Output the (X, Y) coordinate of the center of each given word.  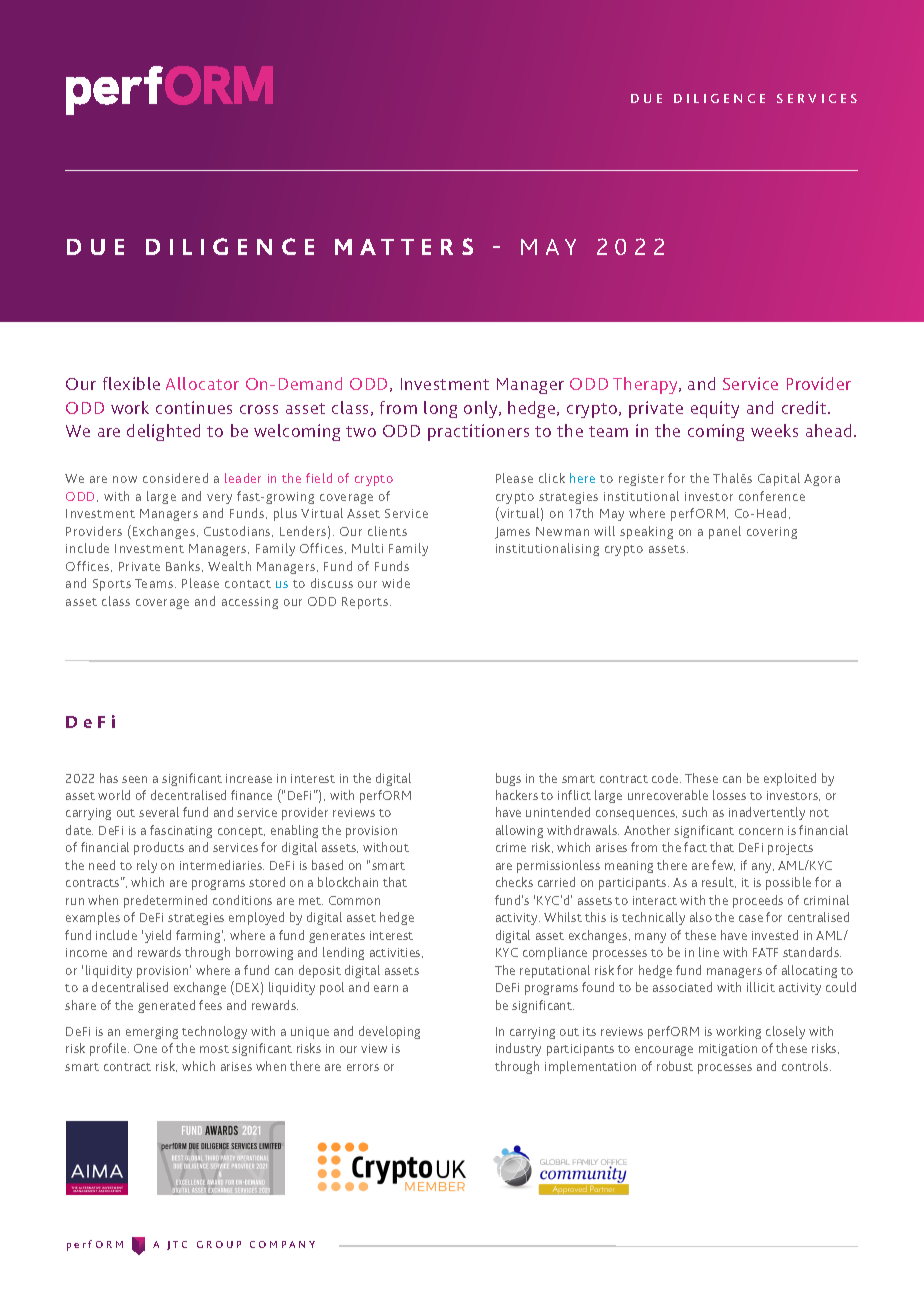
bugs (508, 779)
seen (134, 779)
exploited (790, 779)
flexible (131, 383)
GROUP (219, 1244)
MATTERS (404, 246)
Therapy (646, 385)
